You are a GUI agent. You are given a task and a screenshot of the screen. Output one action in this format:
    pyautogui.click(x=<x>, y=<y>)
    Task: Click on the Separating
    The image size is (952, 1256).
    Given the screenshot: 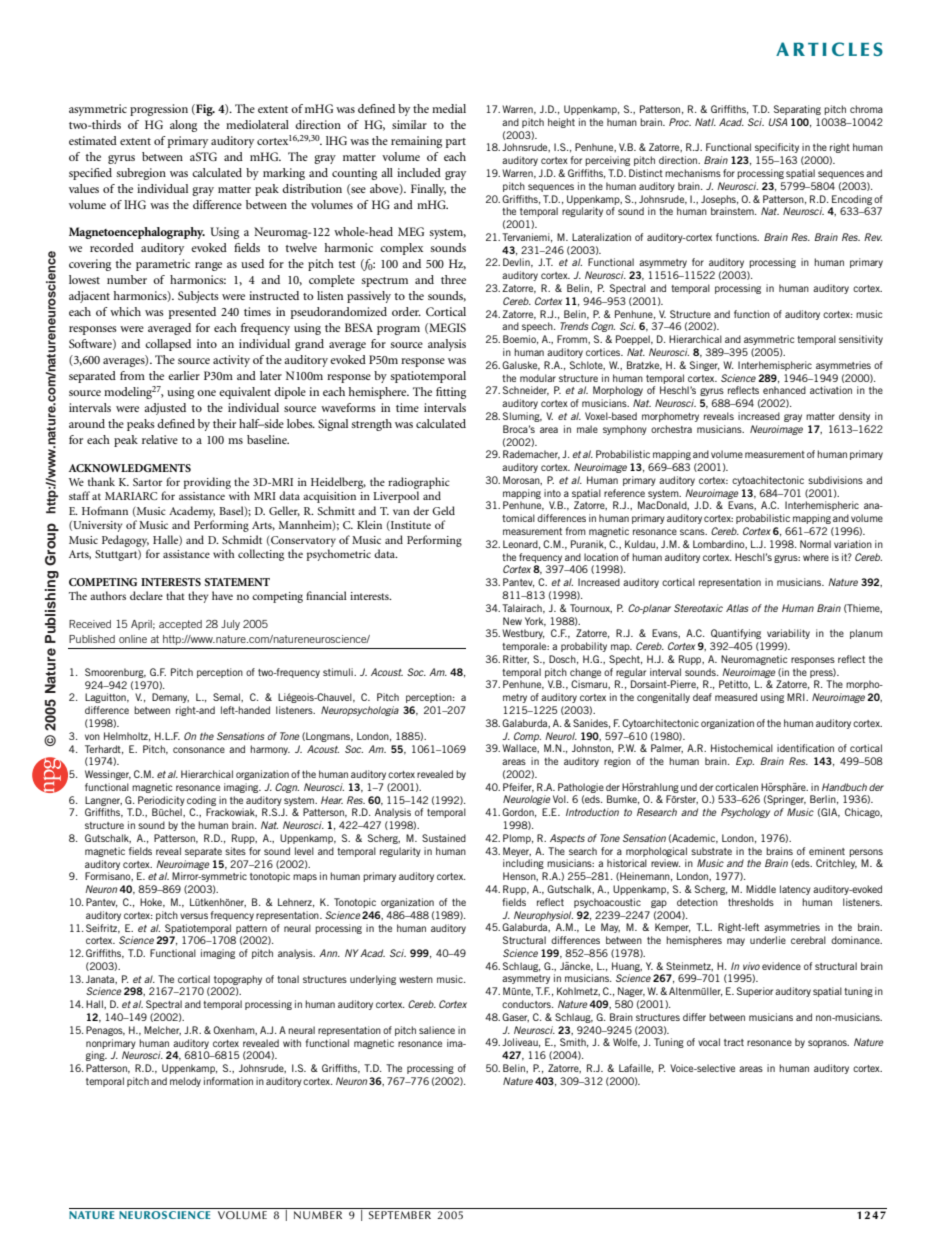 What is the action you would take?
    pyautogui.click(x=797, y=110)
